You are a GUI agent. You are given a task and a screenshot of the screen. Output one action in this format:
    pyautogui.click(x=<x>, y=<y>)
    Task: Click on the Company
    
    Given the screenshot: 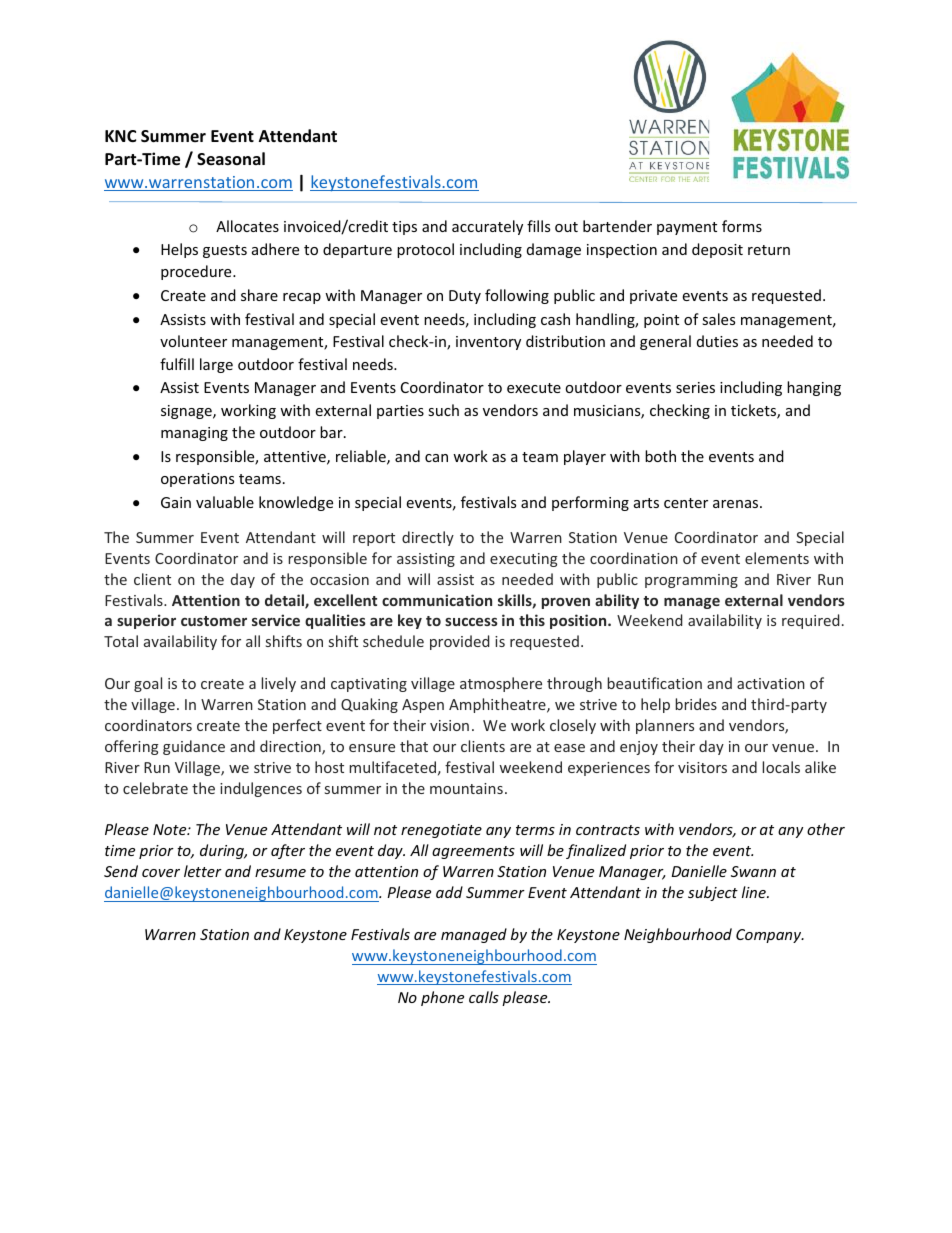 What is the action you would take?
    pyautogui.click(x=770, y=936)
